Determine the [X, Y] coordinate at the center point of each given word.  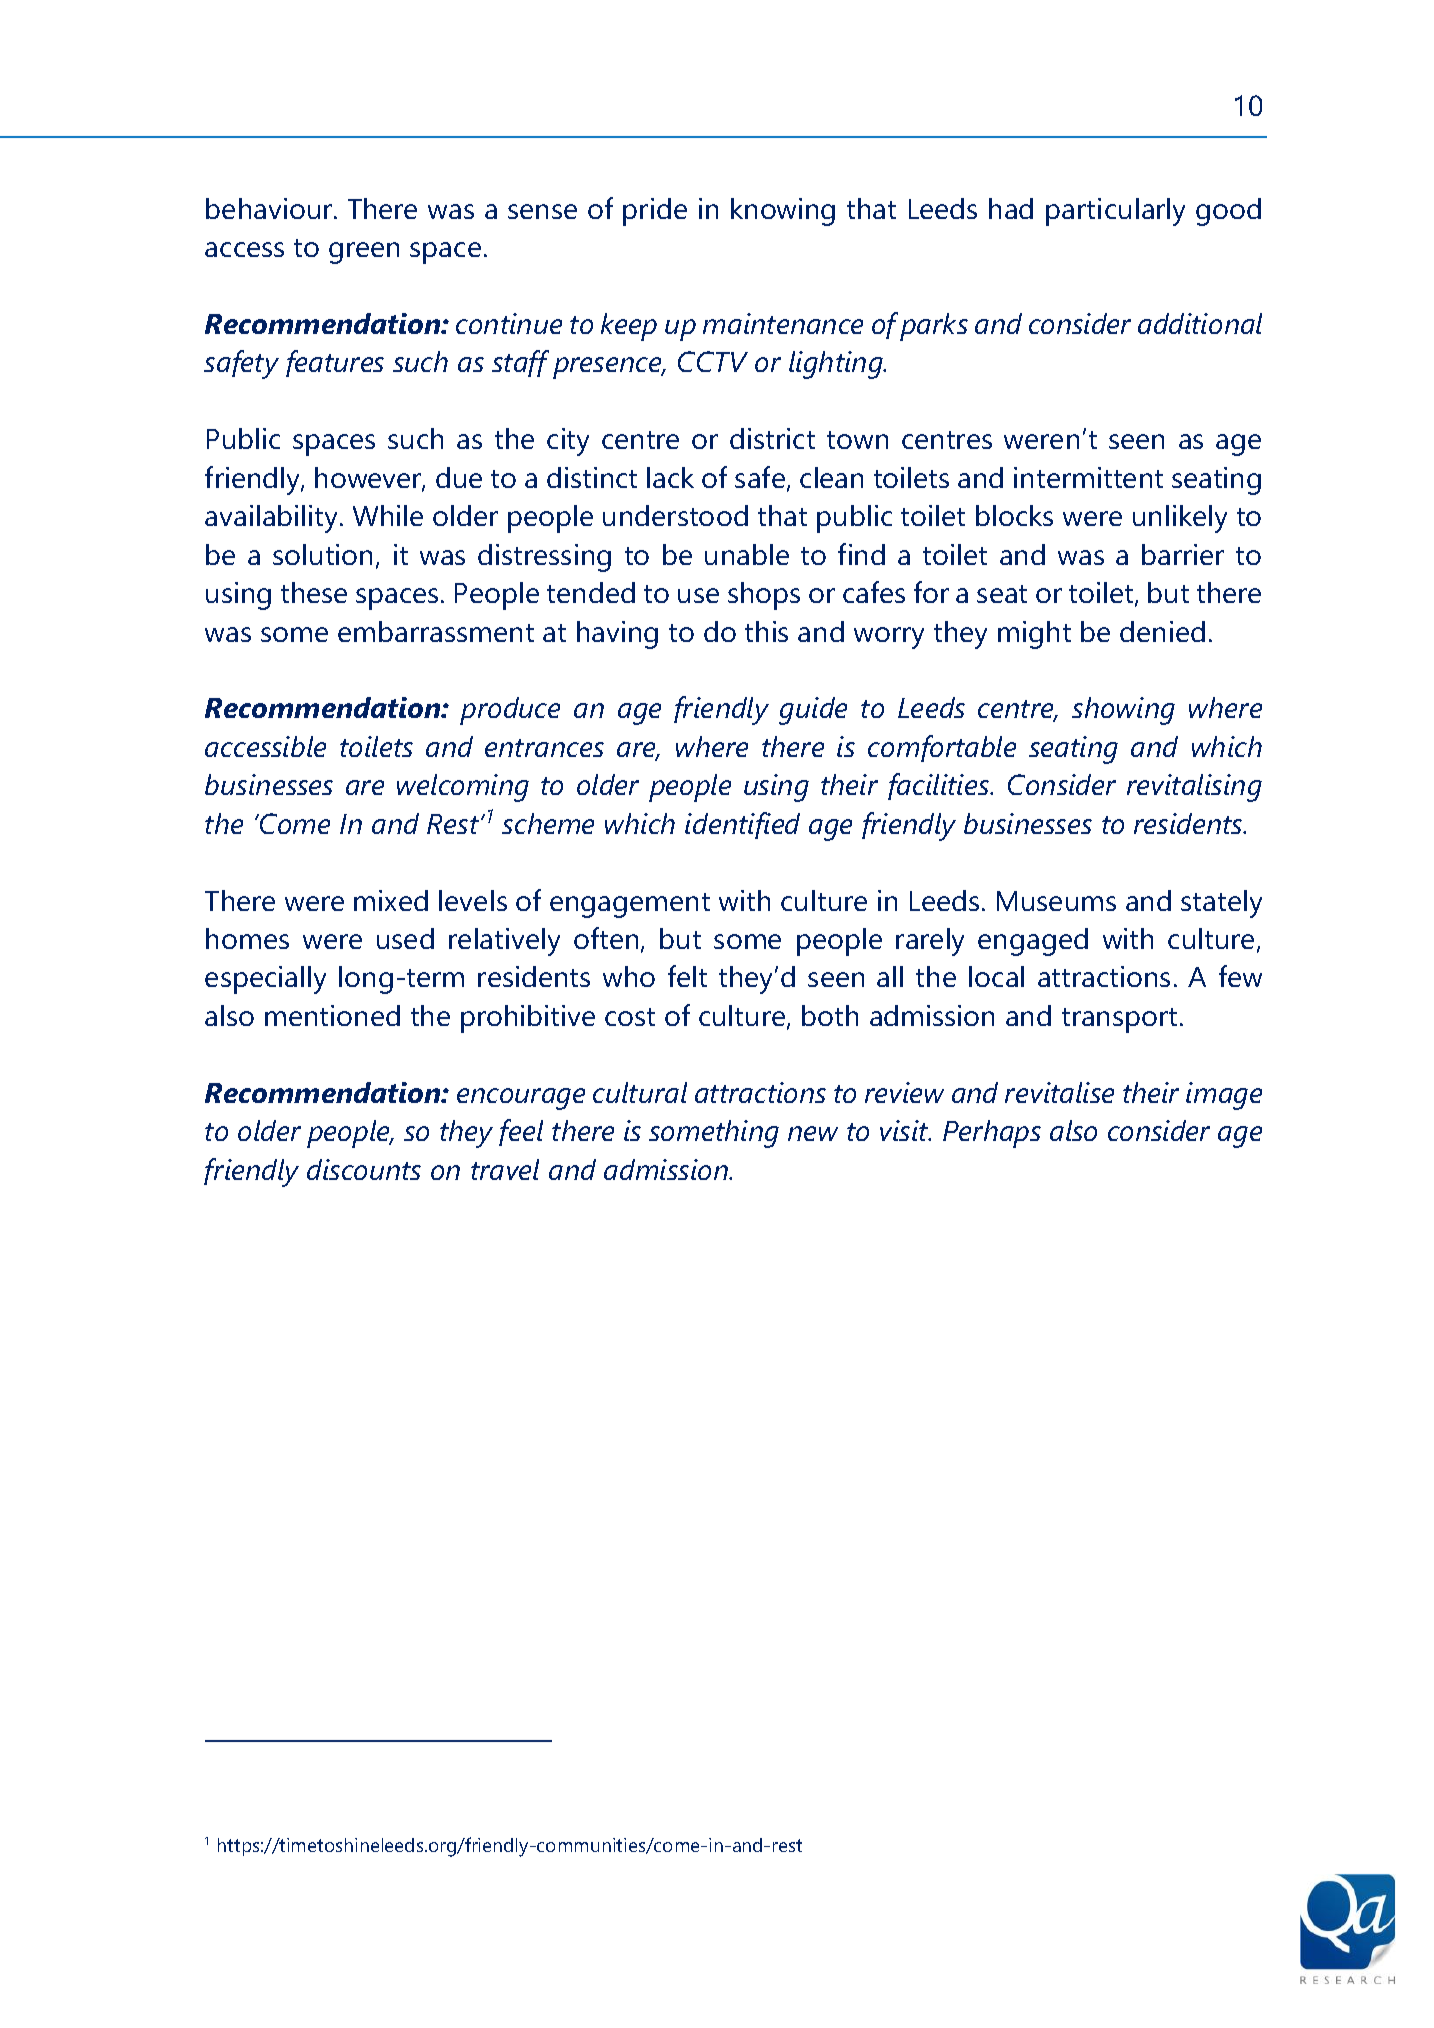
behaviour [270, 208]
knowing [783, 212]
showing [1123, 711]
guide [813, 711]
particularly [1115, 212]
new [813, 1133]
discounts [364, 1169]
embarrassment [436, 631]
